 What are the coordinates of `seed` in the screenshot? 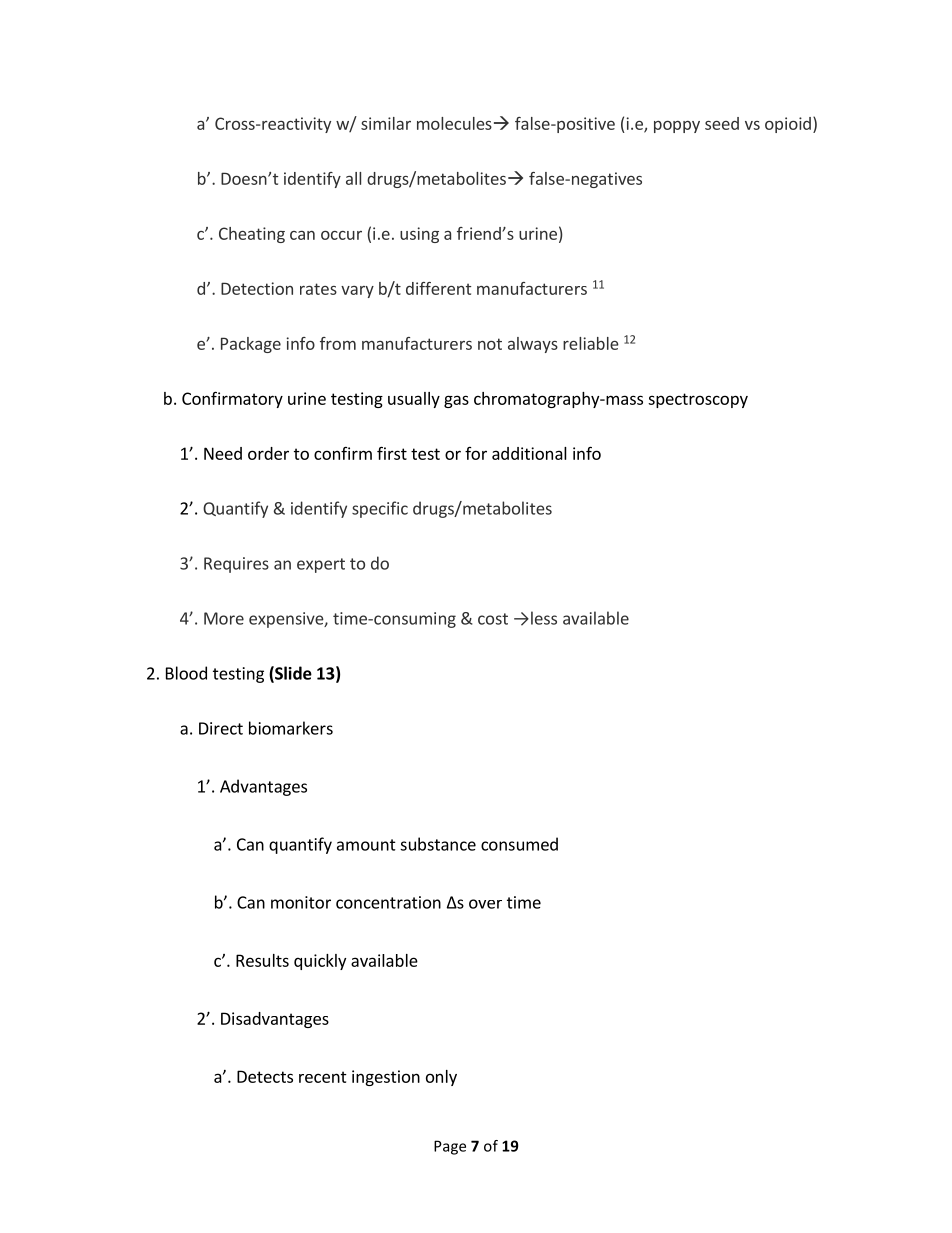 It's located at (722, 123).
